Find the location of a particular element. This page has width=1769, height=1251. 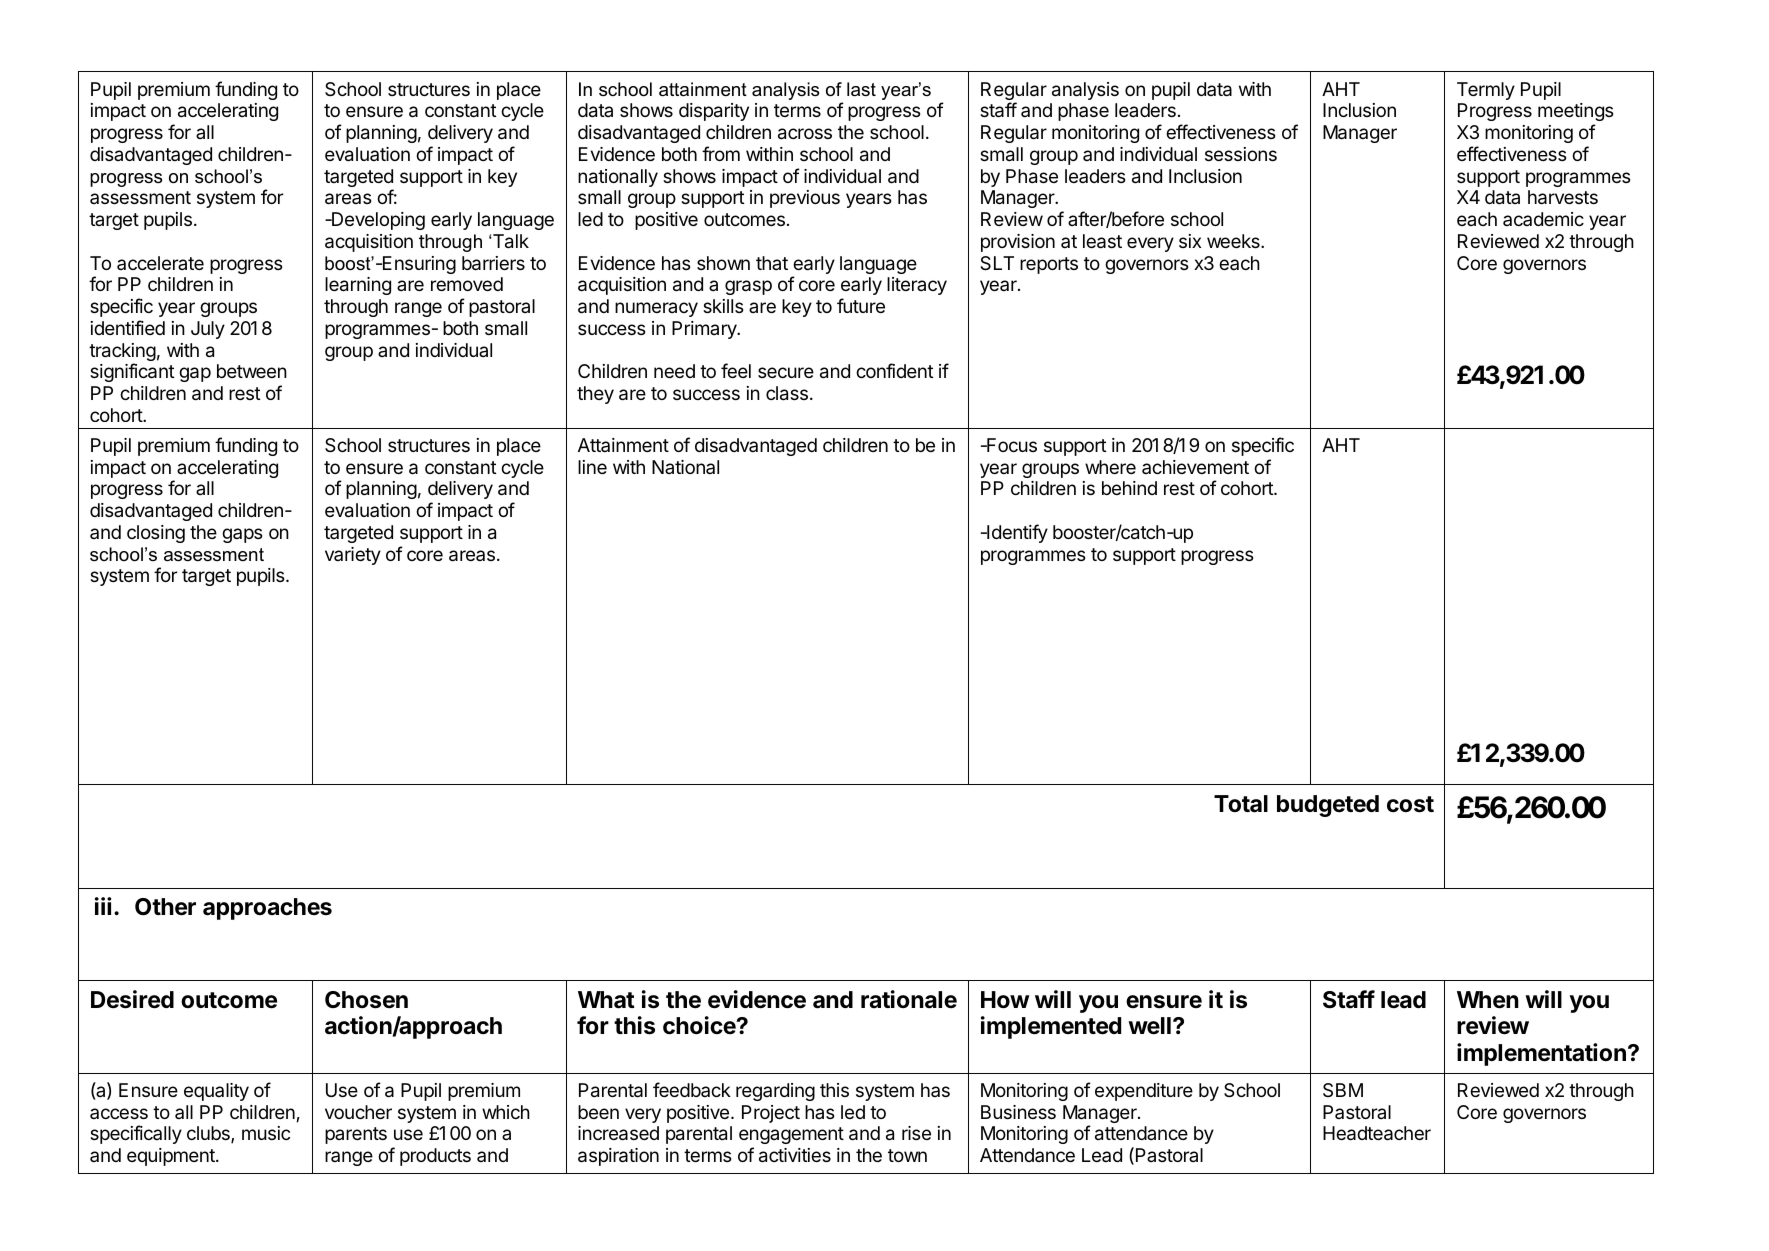

engagement is located at coordinates (791, 1135).
